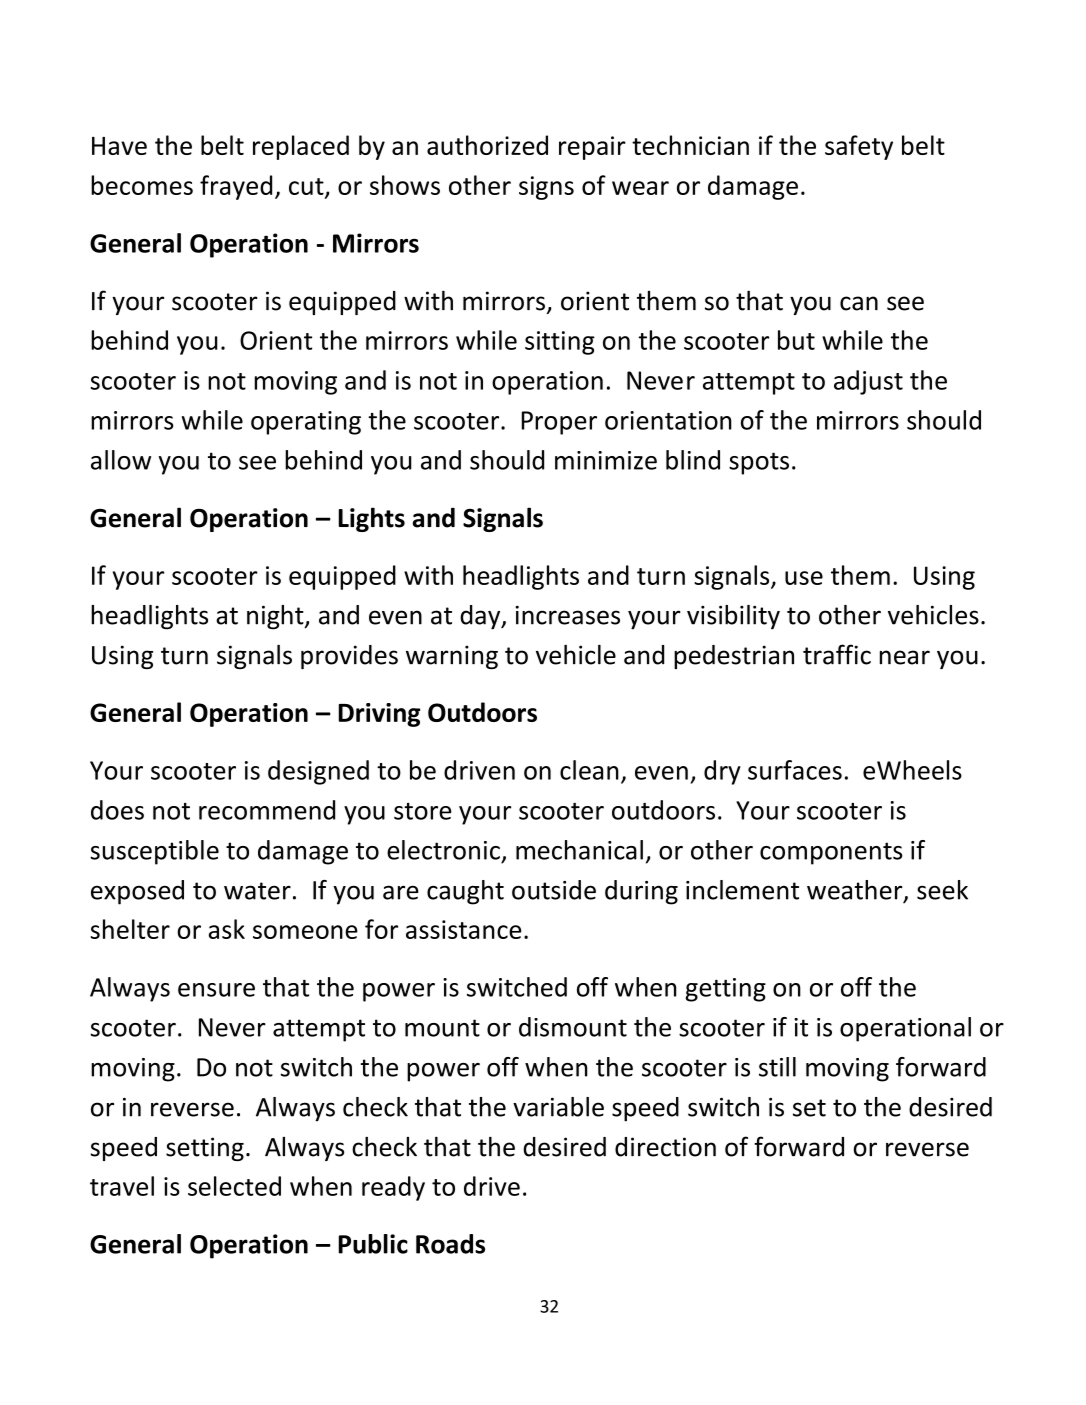  What do you see at coordinates (859, 147) in the image?
I see `safety` at bounding box center [859, 147].
